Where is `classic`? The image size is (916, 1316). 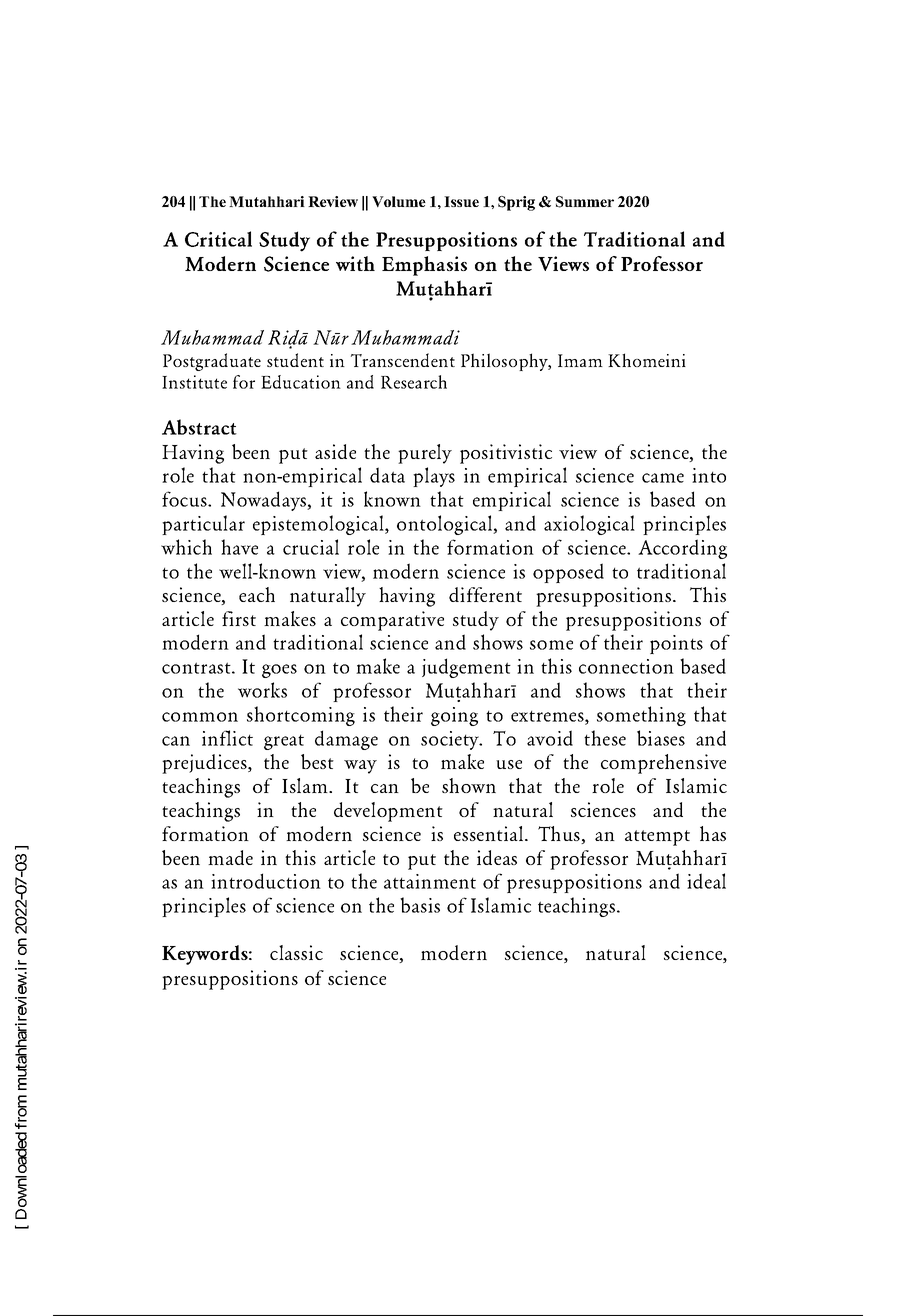
classic is located at coordinates (296, 952).
